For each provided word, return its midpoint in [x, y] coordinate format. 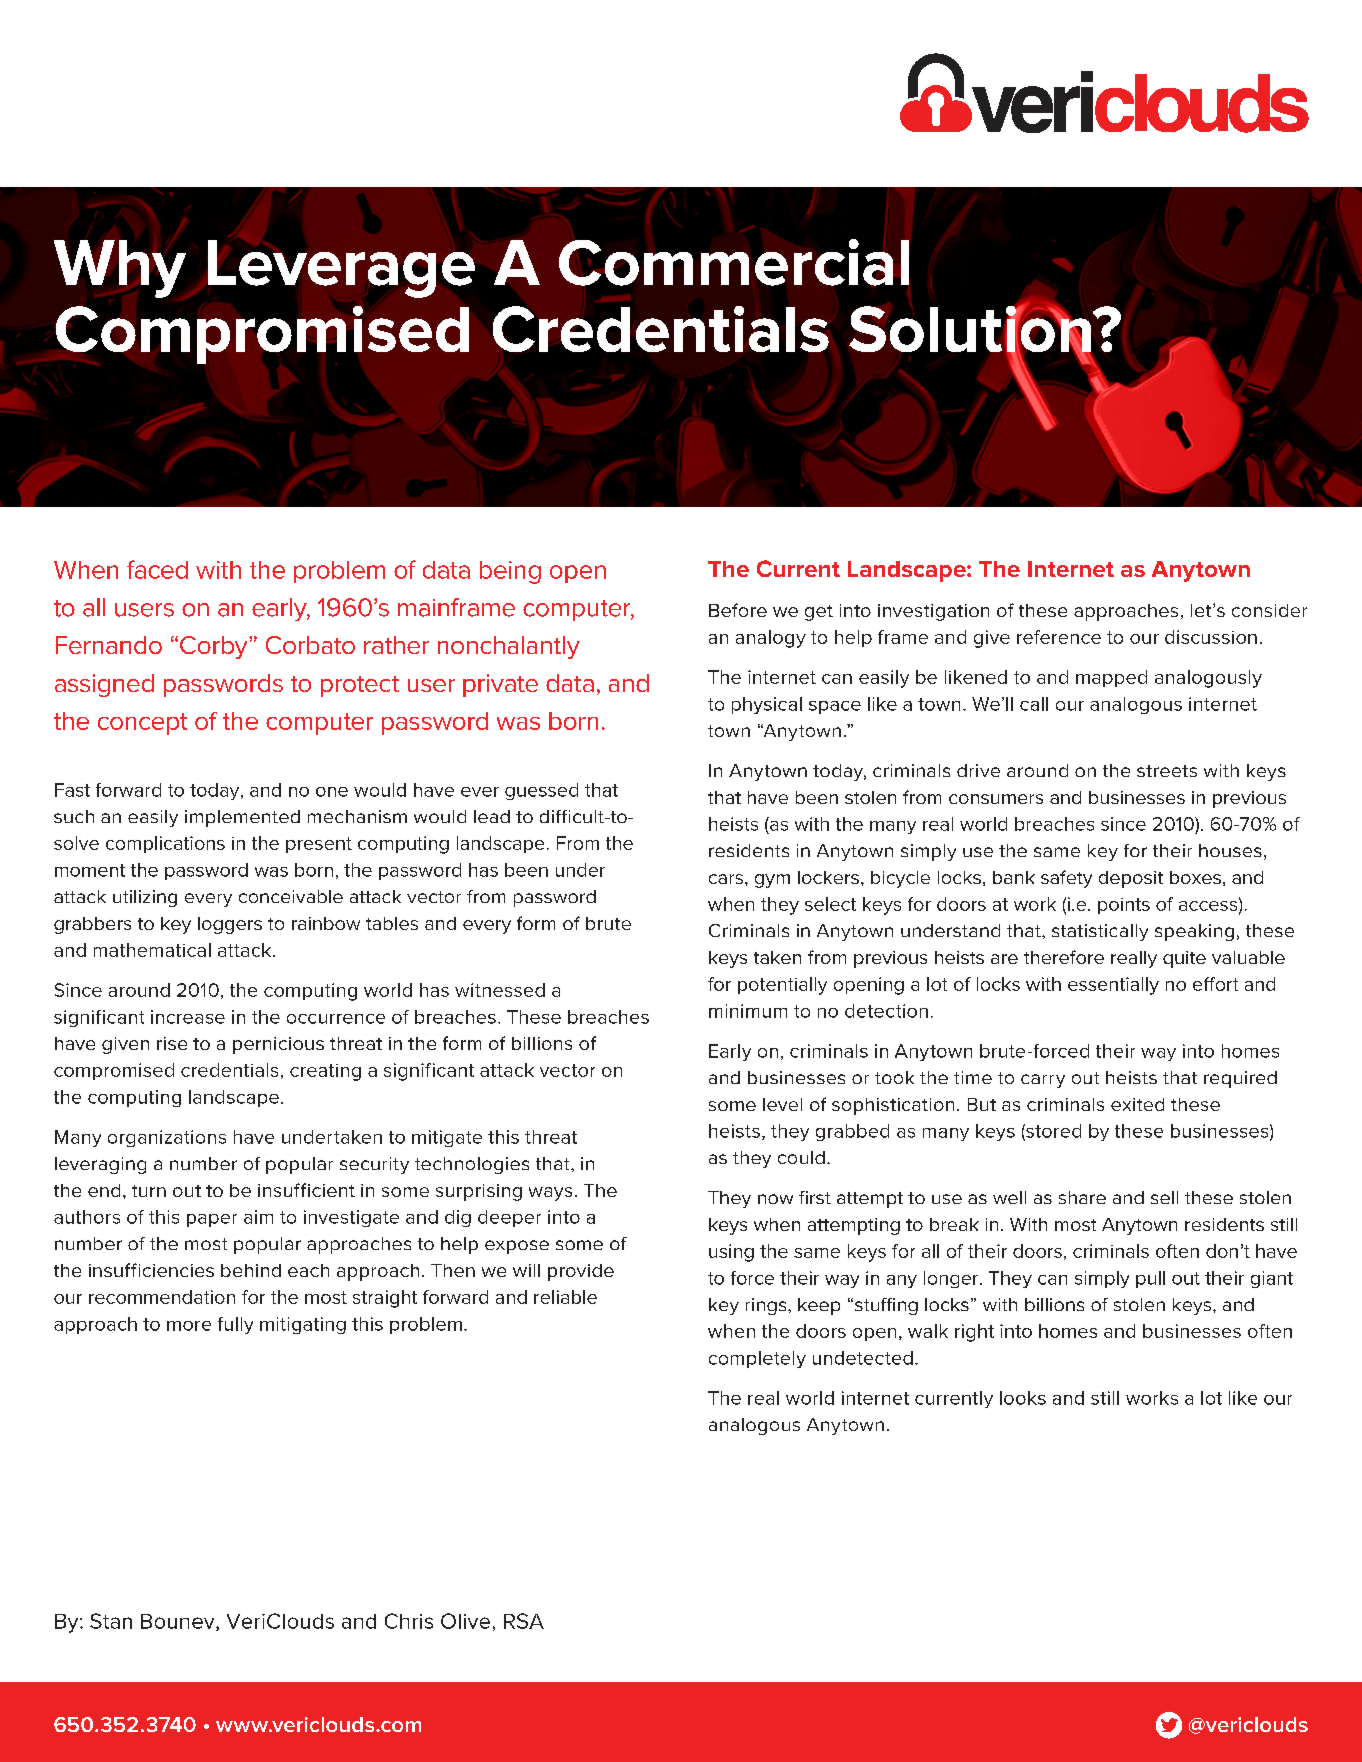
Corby [215, 647]
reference [1059, 637]
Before [738, 610]
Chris [409, 1621]
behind [251, 1270]
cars [727, 879]
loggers [230, 925]
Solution [970, 329]
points [1124, 906]
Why [120, 269]
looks [1023, 1398]
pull [1150, 1279]
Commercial [734, 262]
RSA [524, 1621]
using [731, 1253]
